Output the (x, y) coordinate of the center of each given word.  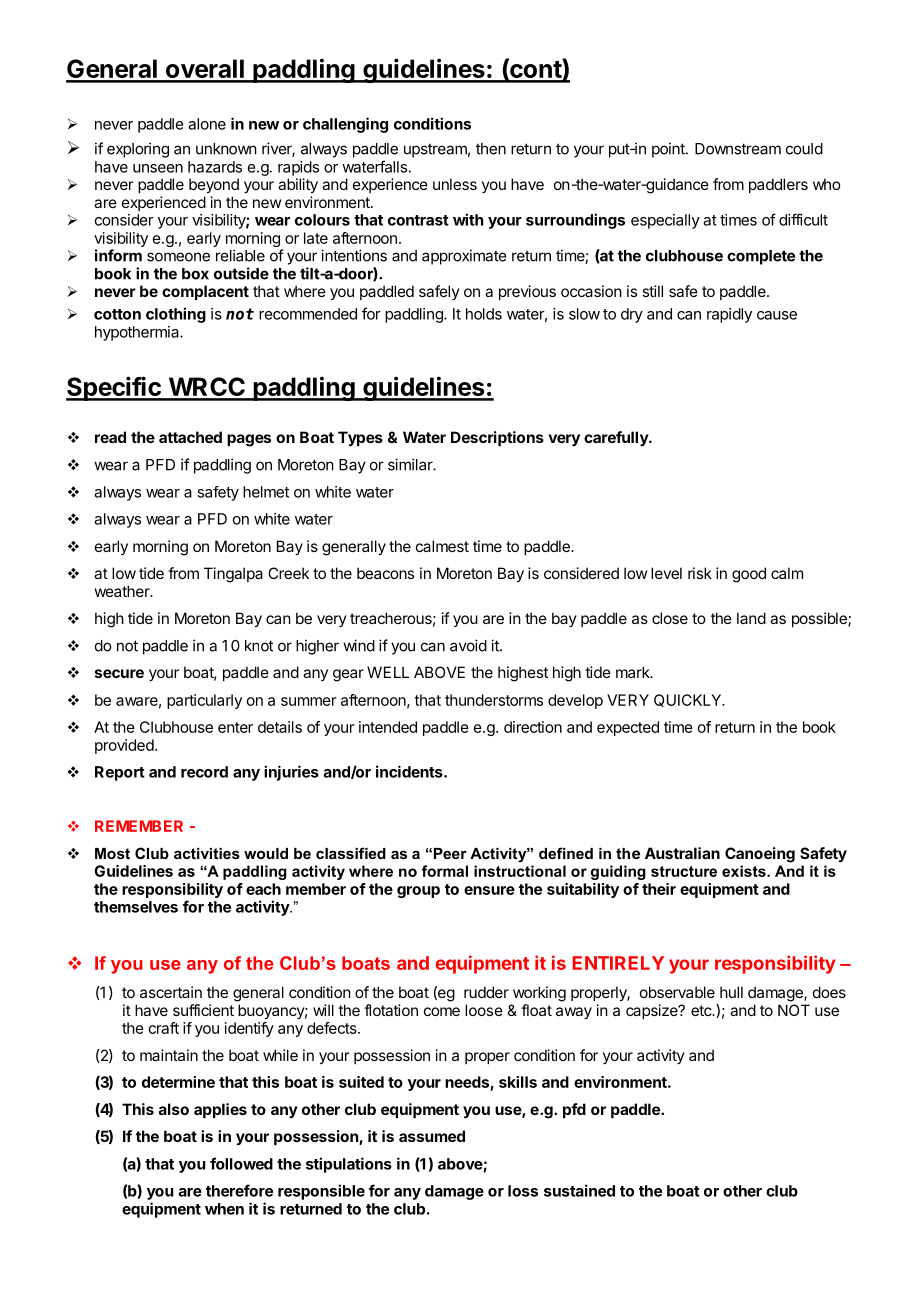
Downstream (738, 149)
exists (745, 871)
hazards (215, 167)
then (491, 149)
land (751, 618)
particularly (204, 701)
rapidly (729, 315)
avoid (468, 645)
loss (523, 1191)
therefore (239, 1190)
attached (190, 437)
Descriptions (497, 438)
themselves (136, 907)
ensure (489, 890)
